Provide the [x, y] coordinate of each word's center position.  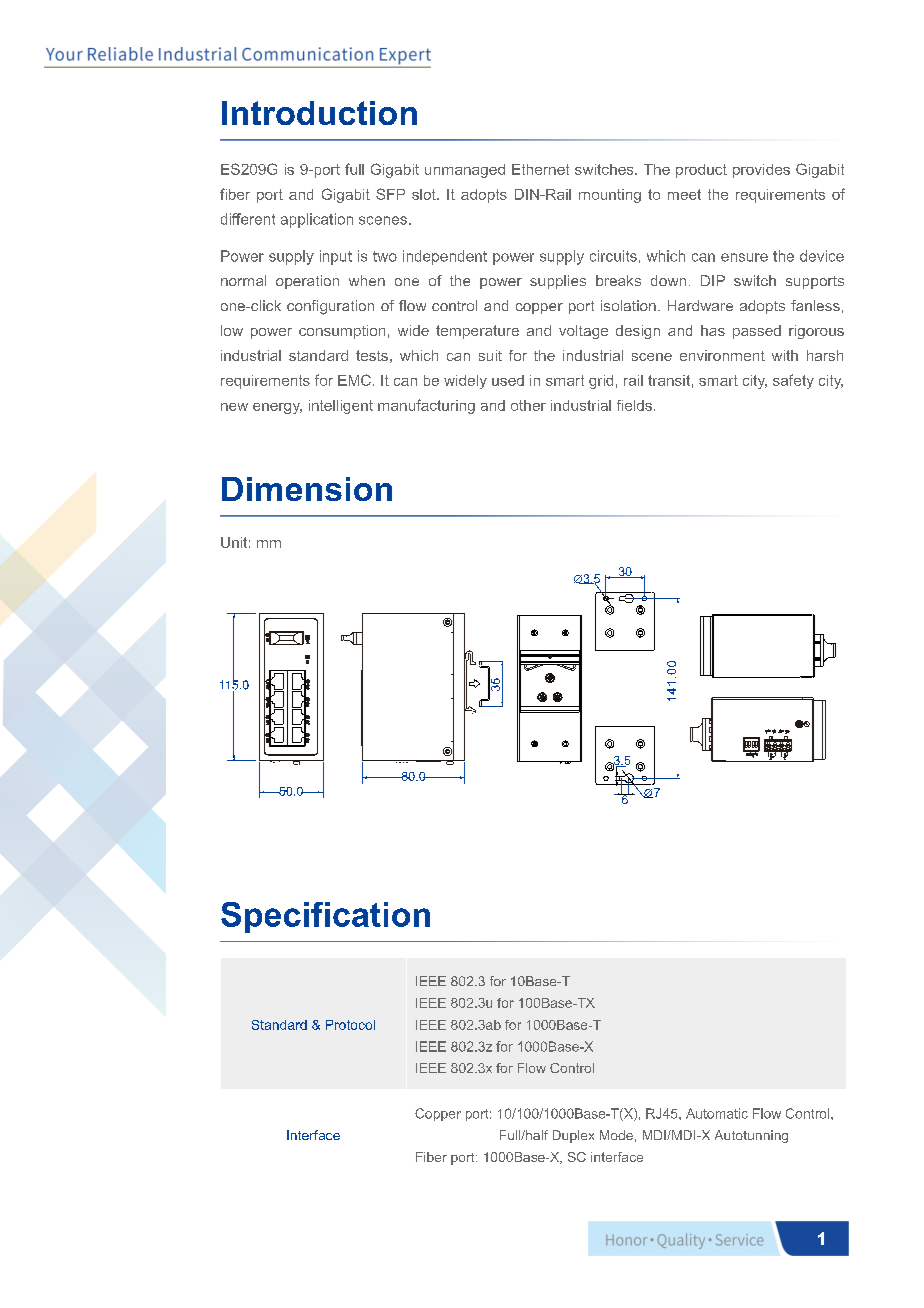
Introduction [319, 113]
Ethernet [540, 169]
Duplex [573, 1136]
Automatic [717, 1113]
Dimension [307, 489]
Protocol [350, 1025]
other [528, 405]
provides [761, 171]
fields [634, 405]
